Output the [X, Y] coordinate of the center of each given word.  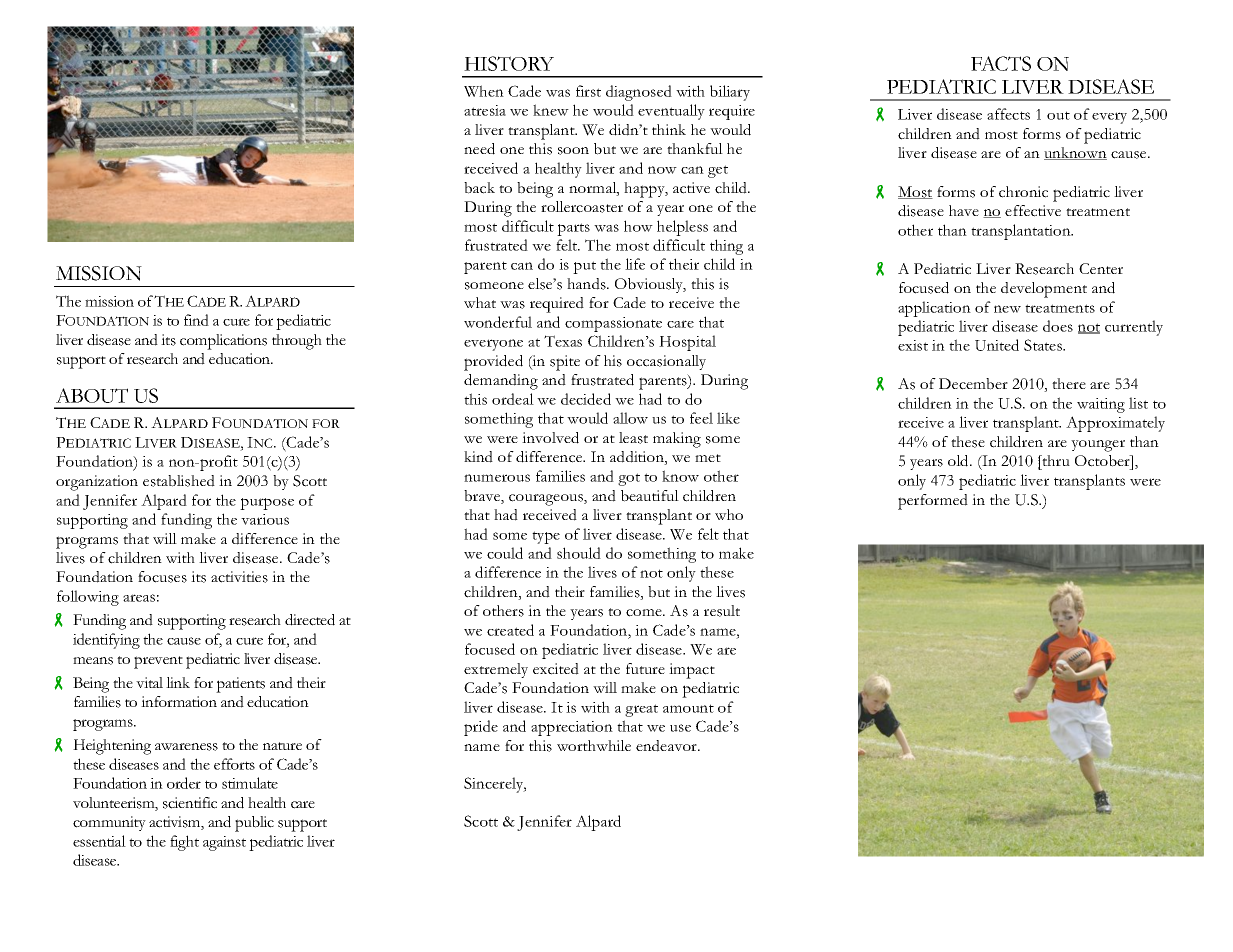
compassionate [613, 324]
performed [933, 502]
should [579, 553]
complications [223, 342]
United [997, 345]
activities [239, 577]
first [588, 91]
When [484, 91]
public [254, 824]
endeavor [667, 746]
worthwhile [594, 745]
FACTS [1001, 63]
